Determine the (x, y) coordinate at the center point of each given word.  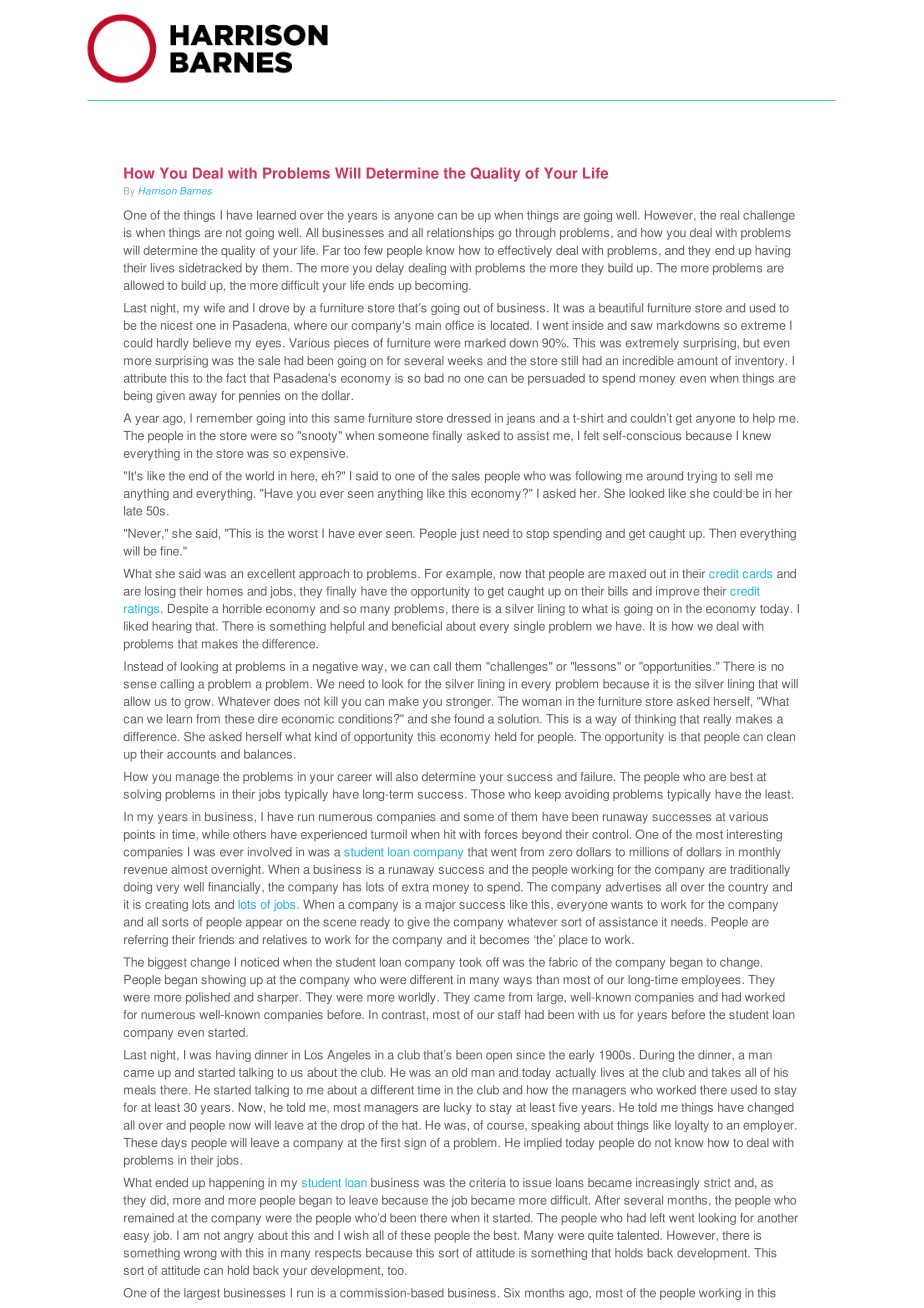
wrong (200, 1255)
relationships (460, 234)
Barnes (196, 191)
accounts (191, 754)
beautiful (621, 308)
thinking (655, 720)
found (469, 719)
